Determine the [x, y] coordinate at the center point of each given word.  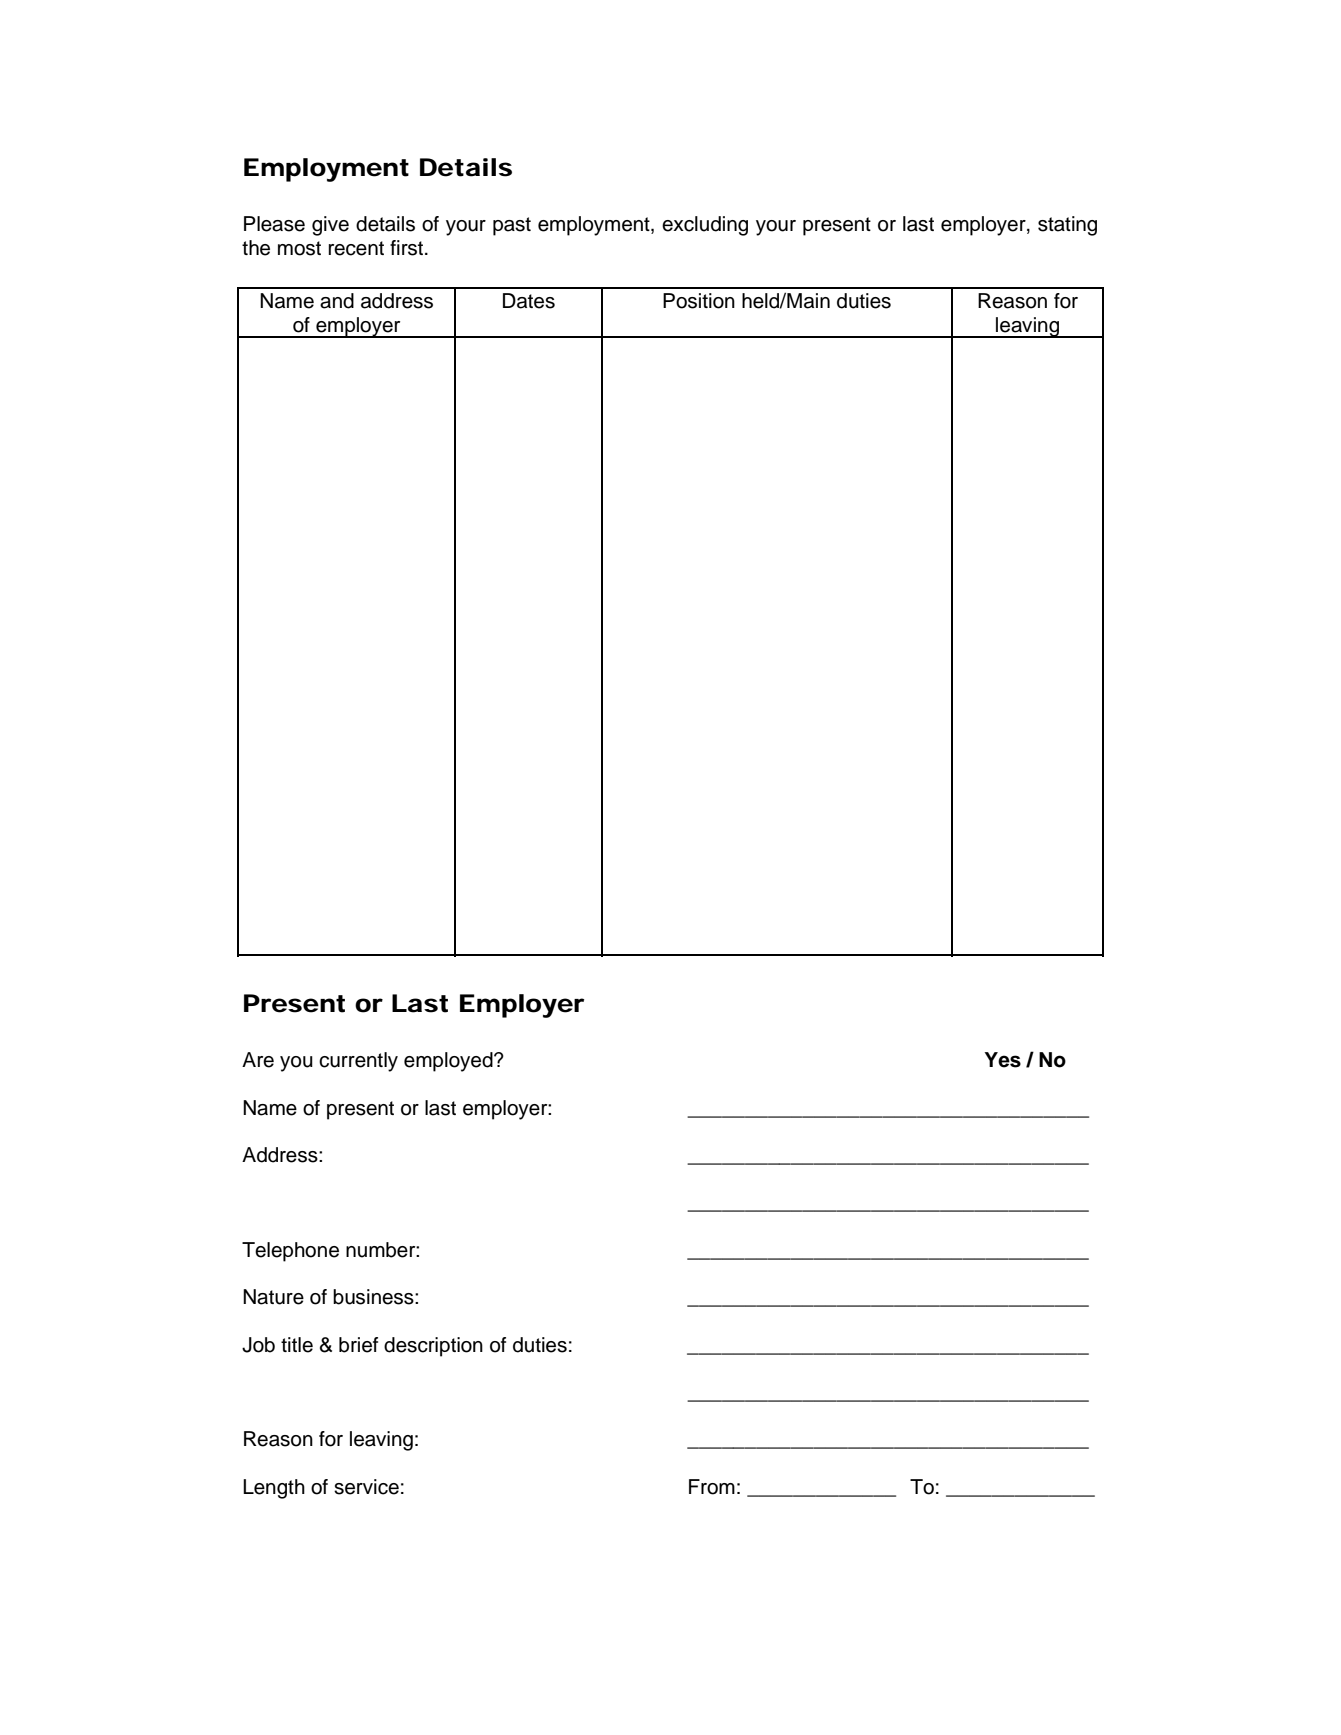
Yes [1003, 1060]
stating [1067, 226]
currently [358, 1062]
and [337, 301]
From [712, 1487]
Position [699, 301]
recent [356, 248]
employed [449, 1062]
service [366, 1487]
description [433, 1347]
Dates [529, 301]
